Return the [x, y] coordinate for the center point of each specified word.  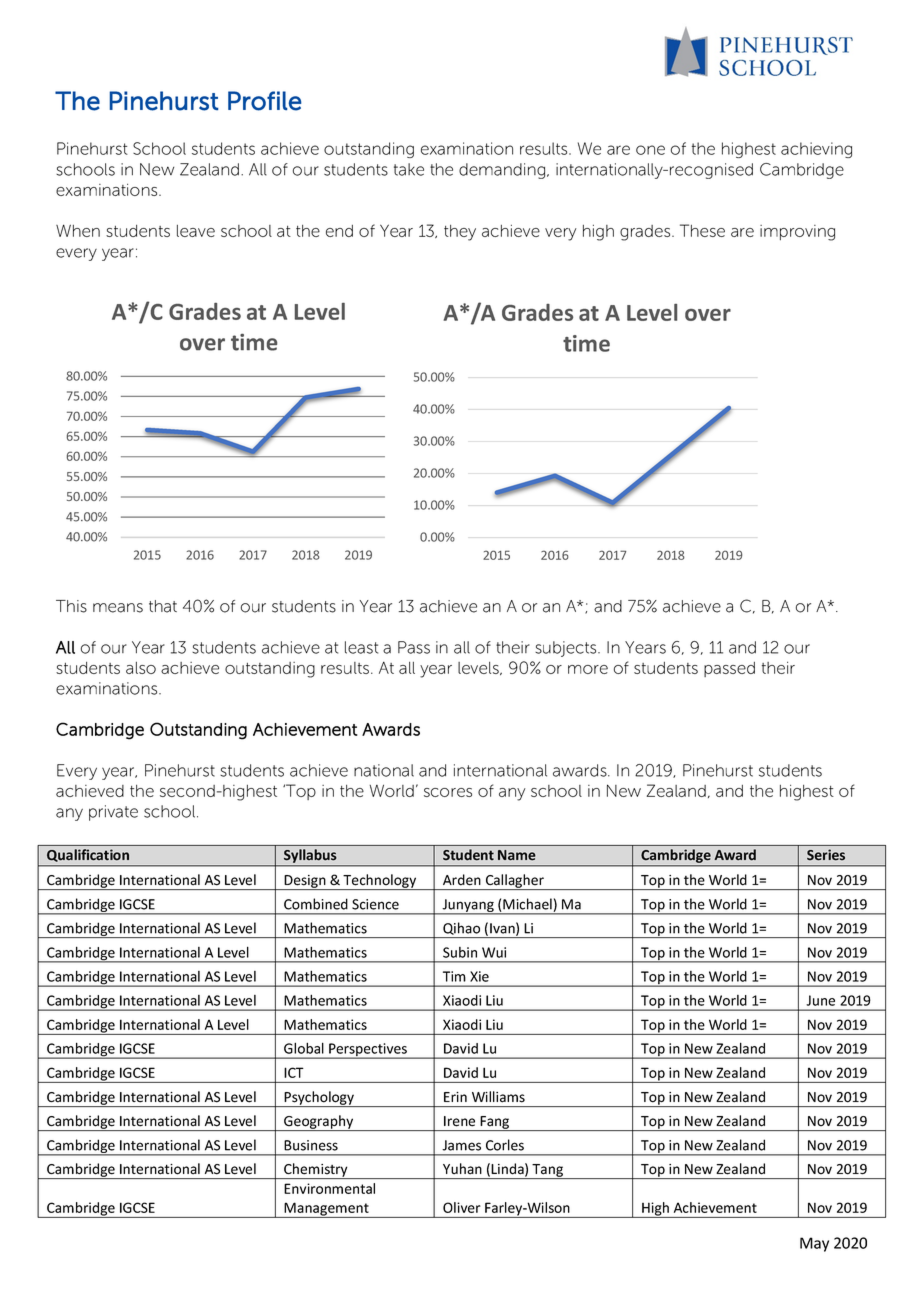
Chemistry [316, 1171]
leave [196, 231]
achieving [816, 150]
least [361, 647]
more [588, 669]
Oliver [461, 1207]
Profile [264, 101]
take [409, 169]
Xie [479, 976]
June [820, 1000]
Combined [316, 904]
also [141, 668]
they [460, 233]
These [702, 230]
